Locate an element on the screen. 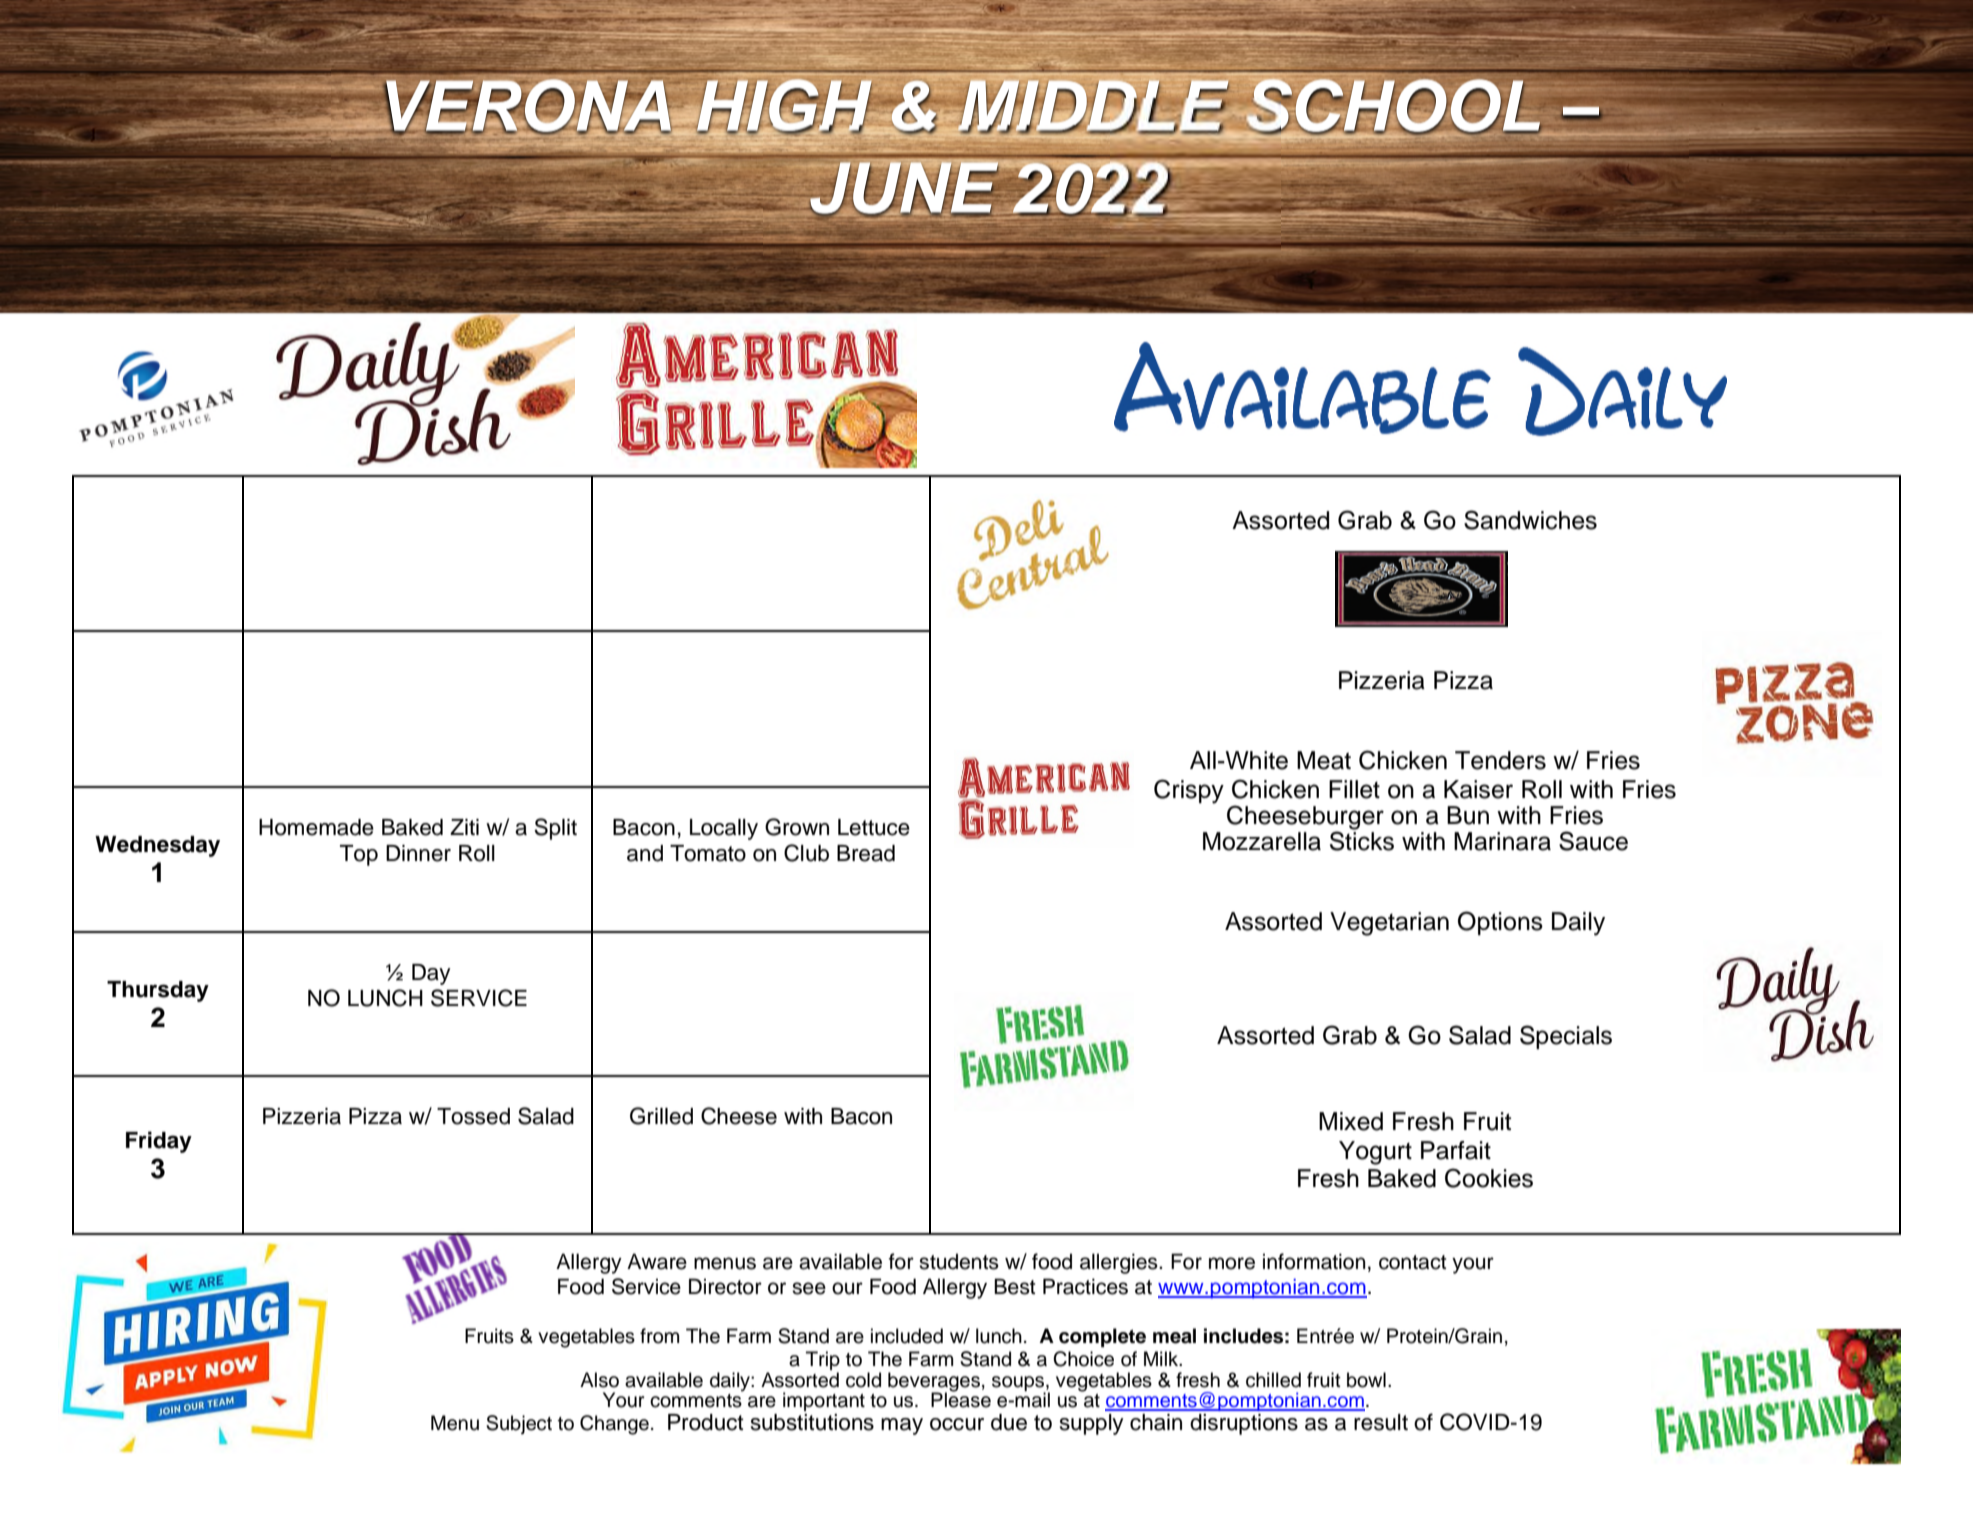 The image size is (1973, 1524). Grown is located at coordinates (797, 827).
